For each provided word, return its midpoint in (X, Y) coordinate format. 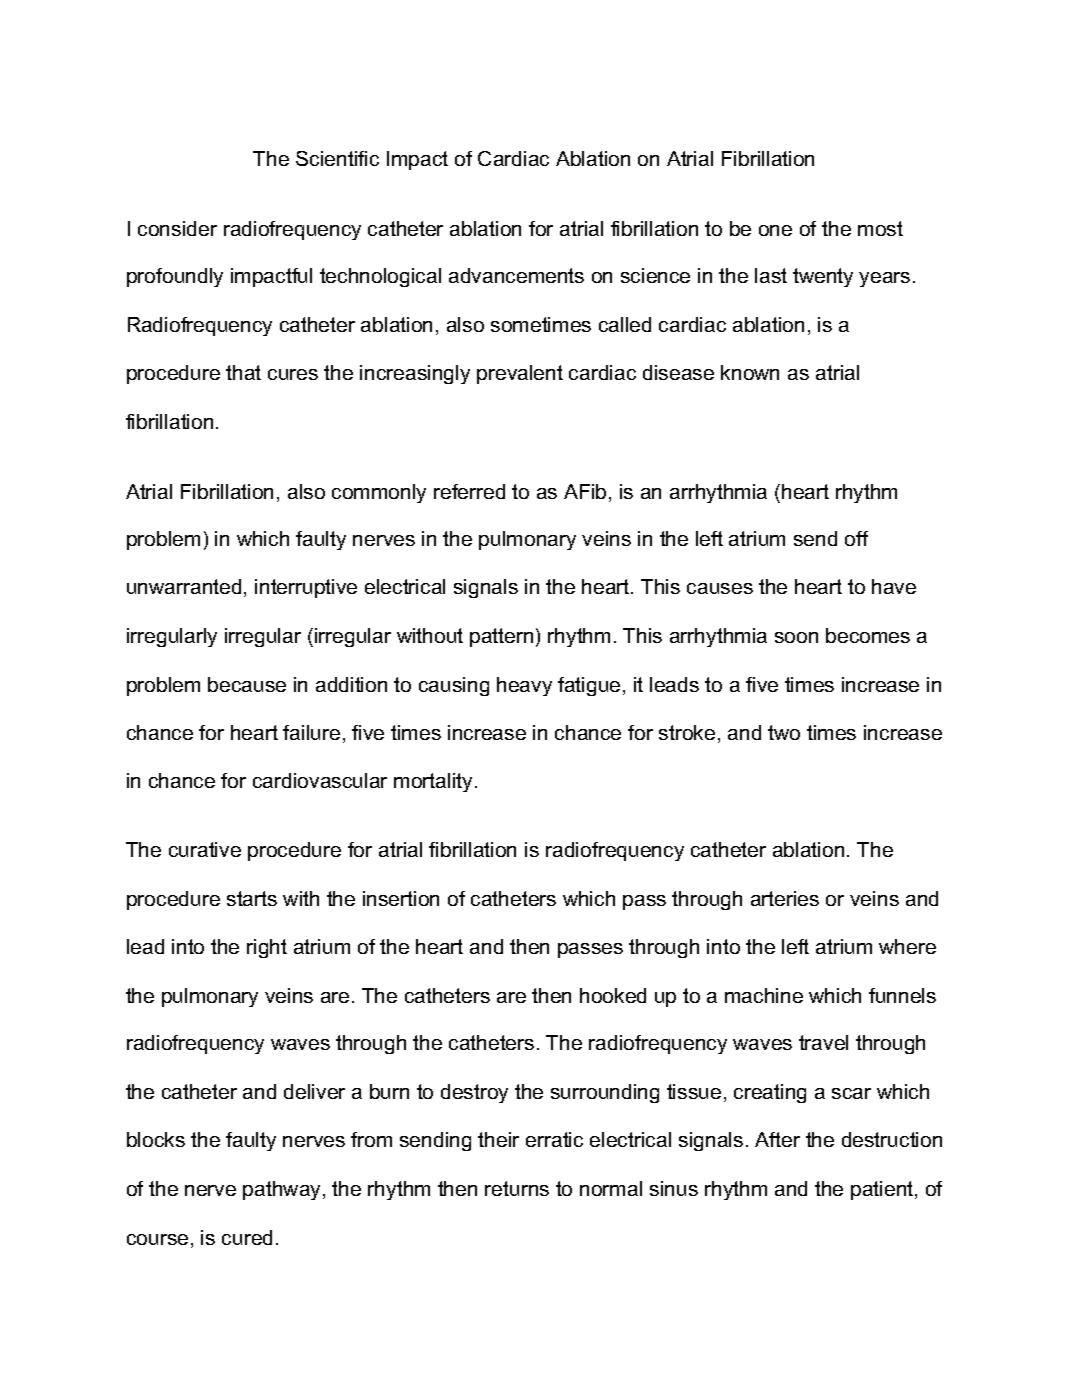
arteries (785, 898)
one (775, 230)
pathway (281, 1190)
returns (517, 1188)
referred (469, 491)
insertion (401, 898)
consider (177, 228)
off (856, 538)
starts (252, 898)
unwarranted (184, 586)
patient (882, 1190)
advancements (516, 275)
